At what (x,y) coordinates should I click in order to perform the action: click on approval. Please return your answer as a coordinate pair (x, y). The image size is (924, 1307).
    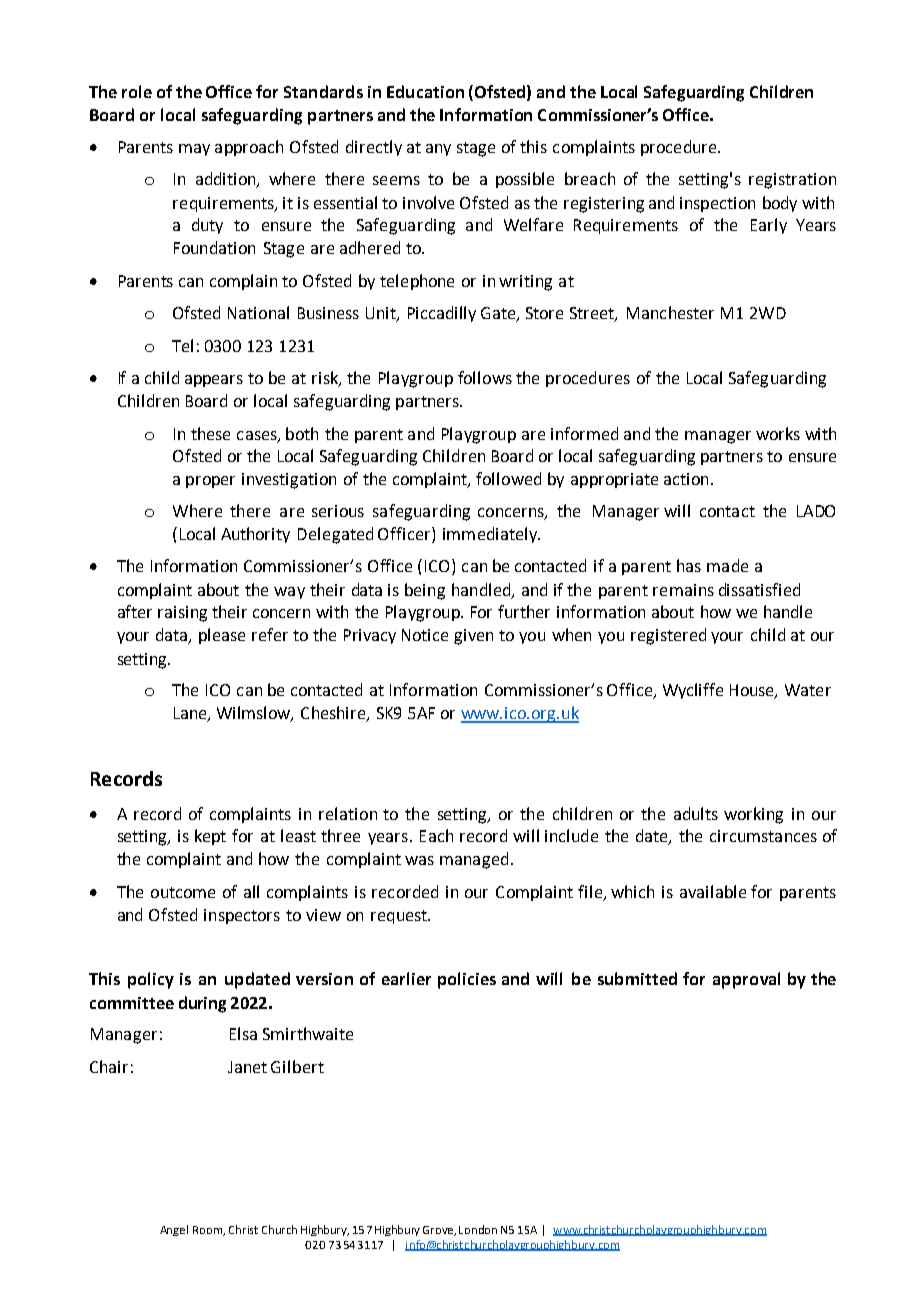
    Looking at the image, I should click on (746, 980).
